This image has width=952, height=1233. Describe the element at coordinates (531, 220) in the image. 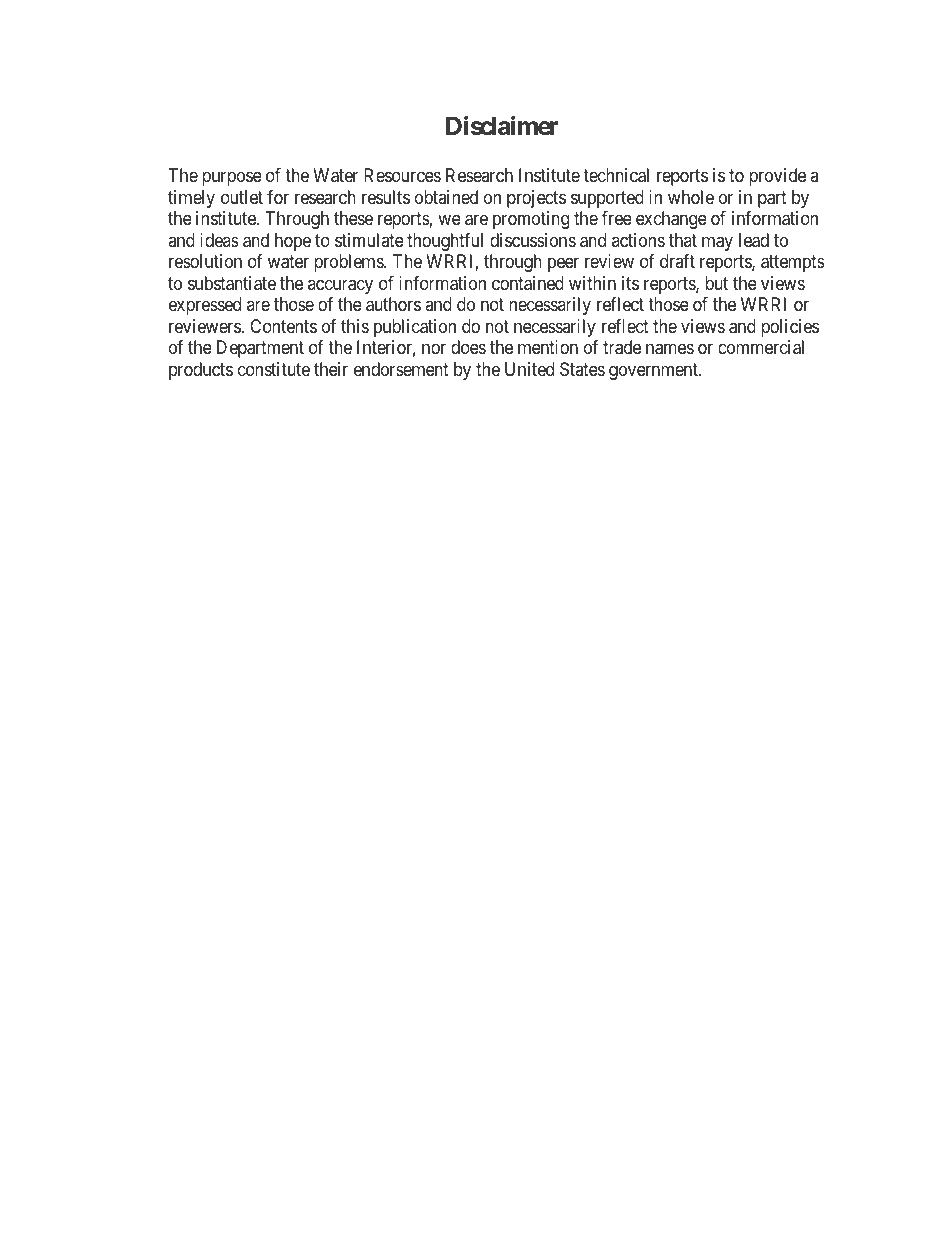

I see `promoting` at that location.
